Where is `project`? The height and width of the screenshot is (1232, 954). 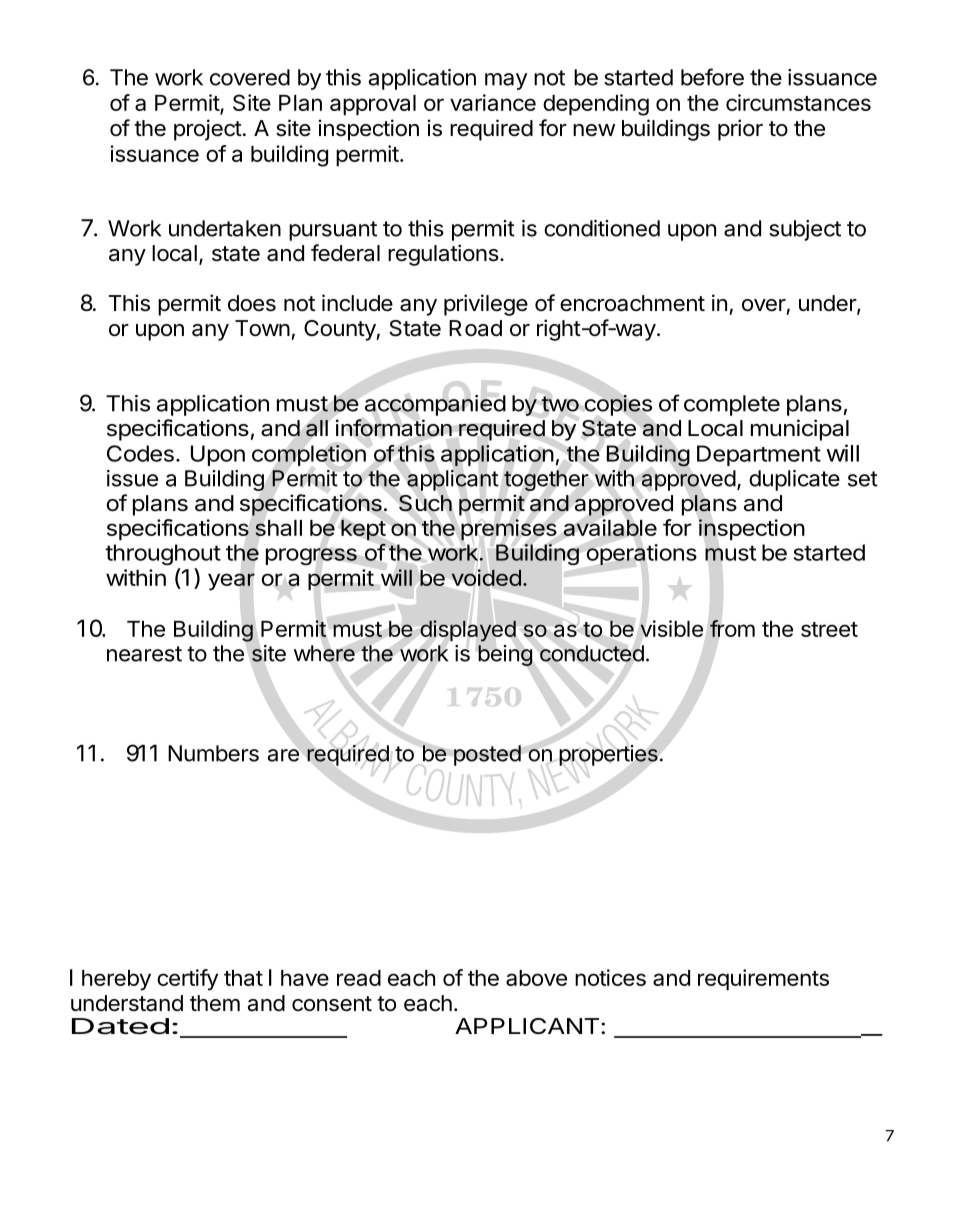
project is located at coordinates (208, 130).
